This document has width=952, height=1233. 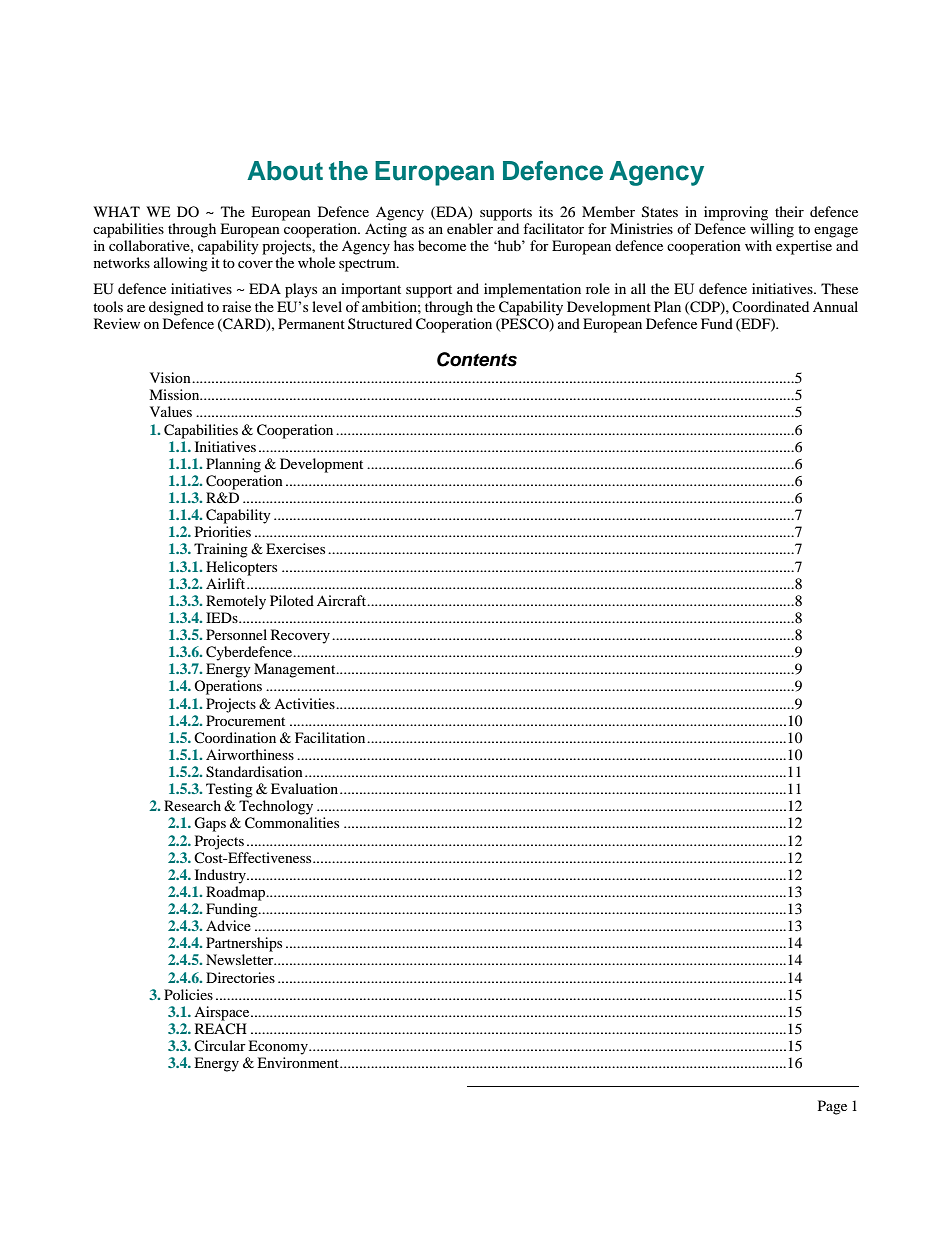 I want to click on Page, so click(x=832, y=1107).
